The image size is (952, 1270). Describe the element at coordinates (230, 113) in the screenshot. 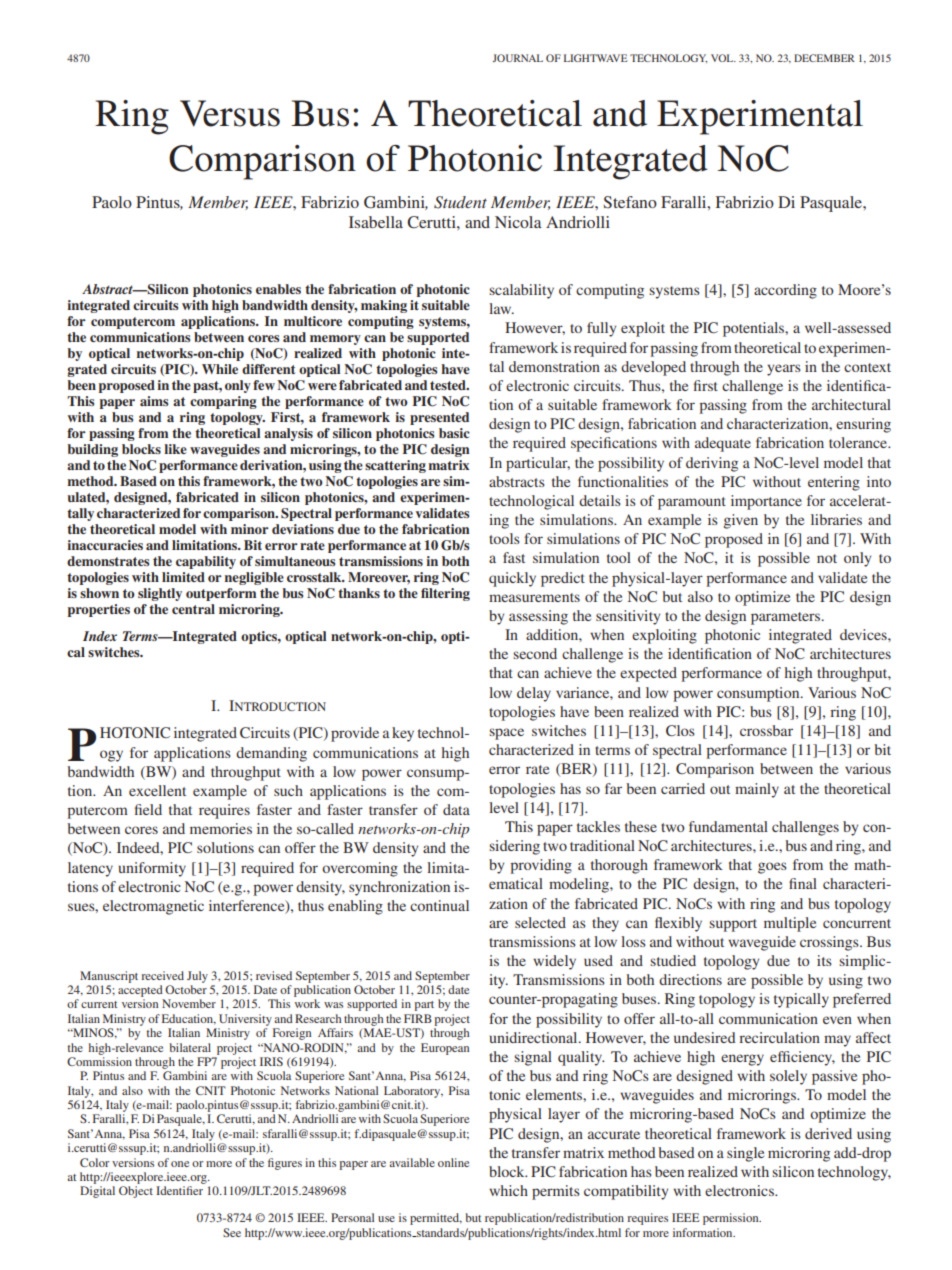

I see `Versus` at that location.
